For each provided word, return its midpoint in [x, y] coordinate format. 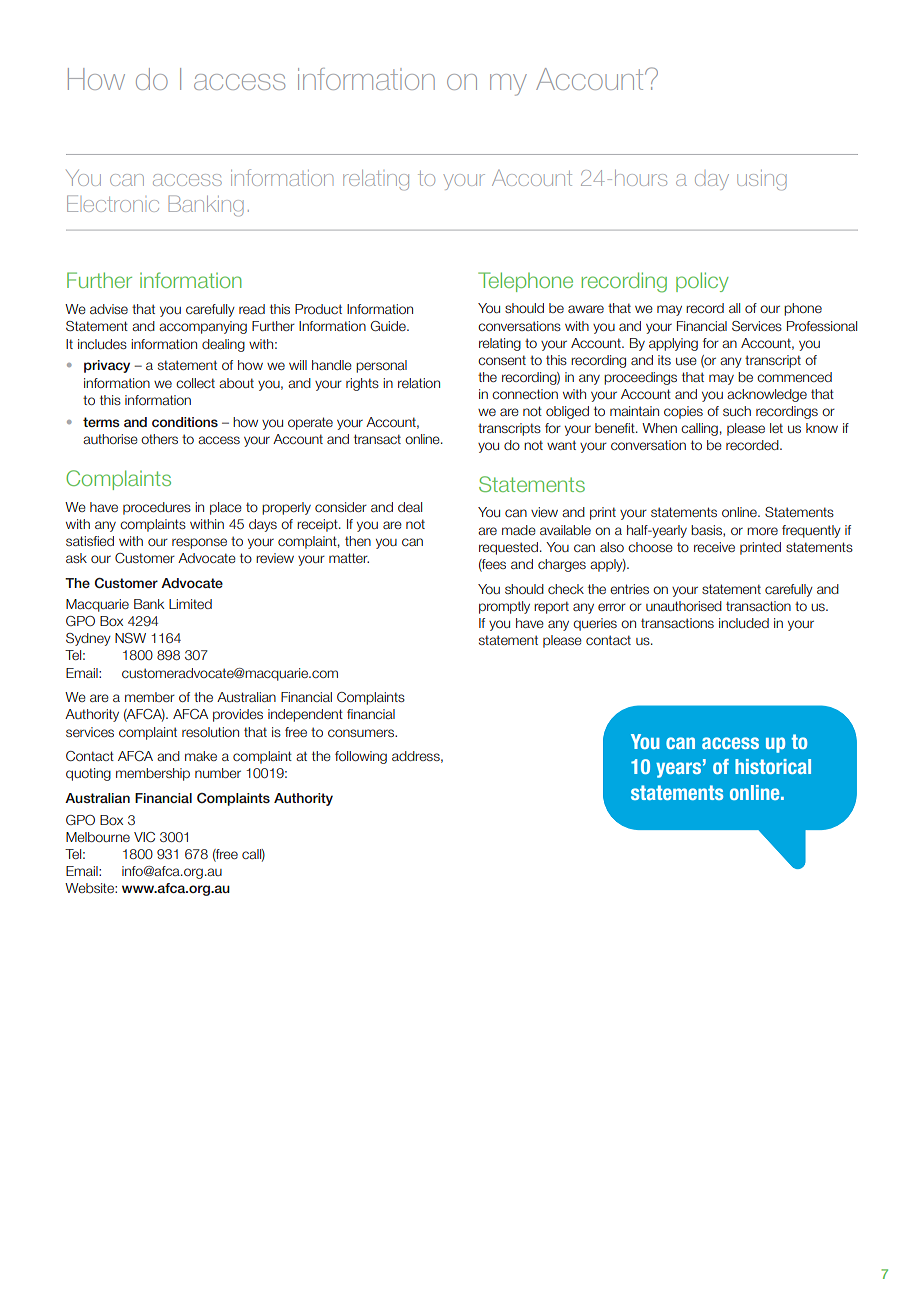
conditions [185, 422]
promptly [504, 607]
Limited [190, 604]
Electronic [113, 203]
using [761, 180]
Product [318, 309]
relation [419, 383]
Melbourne [98, 837]
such [737, 411]
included [744, 623]
